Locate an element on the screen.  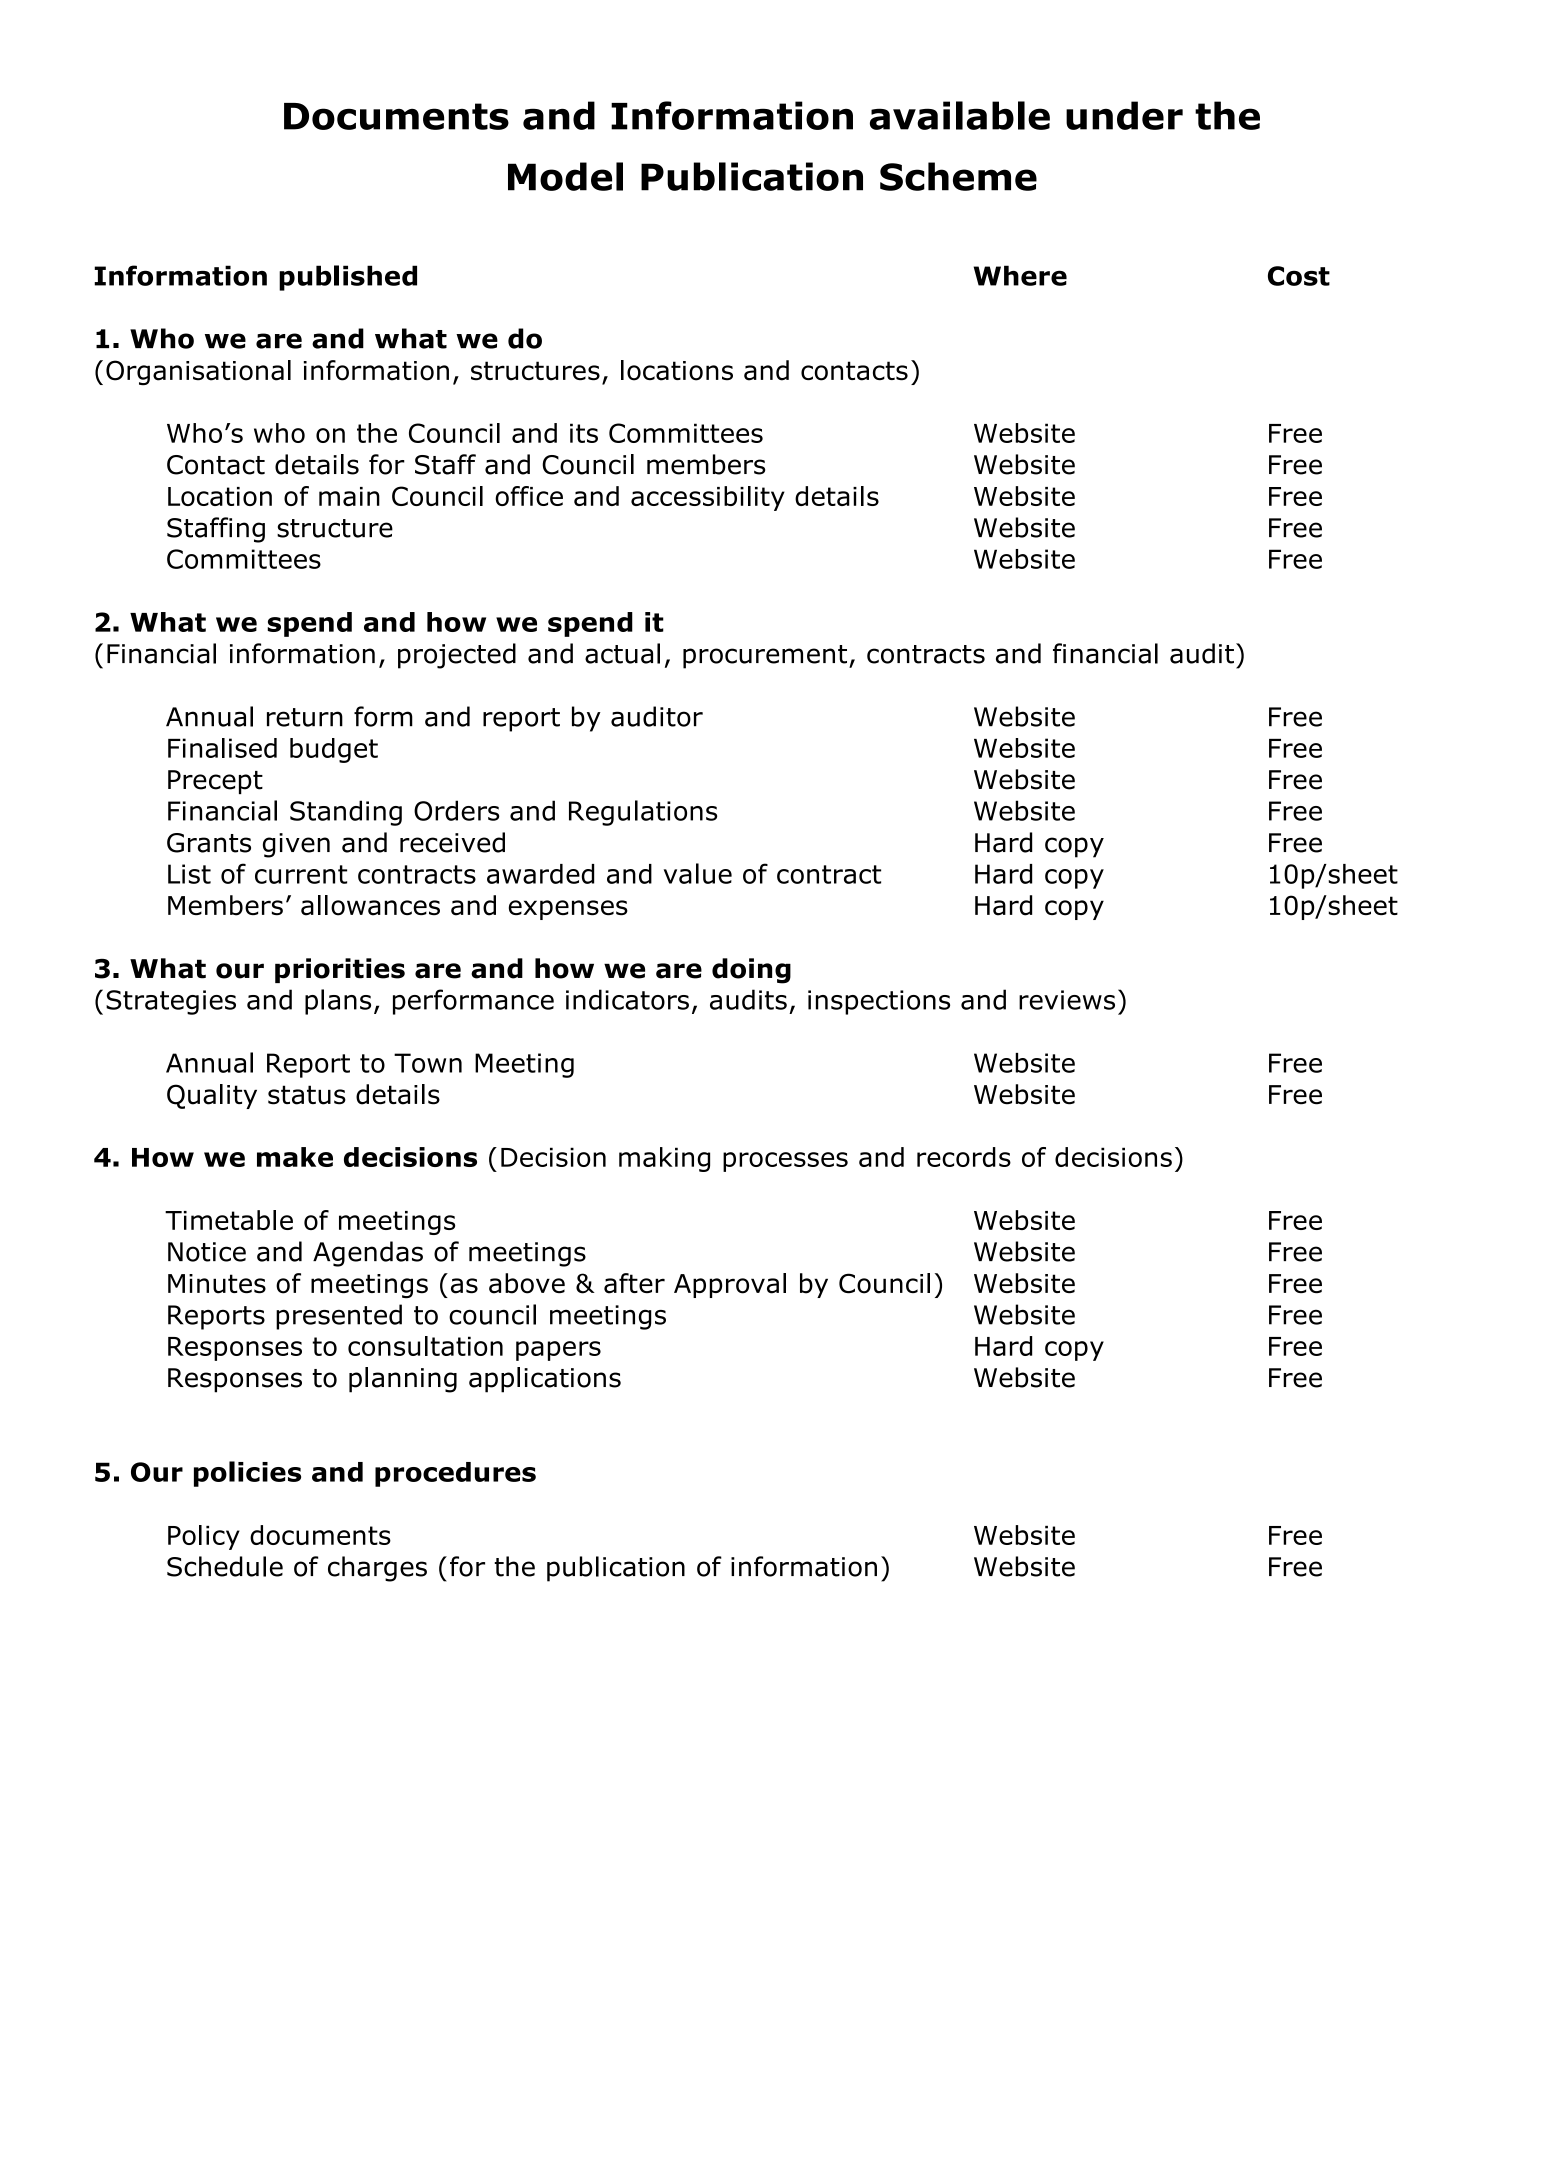
procurement is located at coordinates (766, 657).
